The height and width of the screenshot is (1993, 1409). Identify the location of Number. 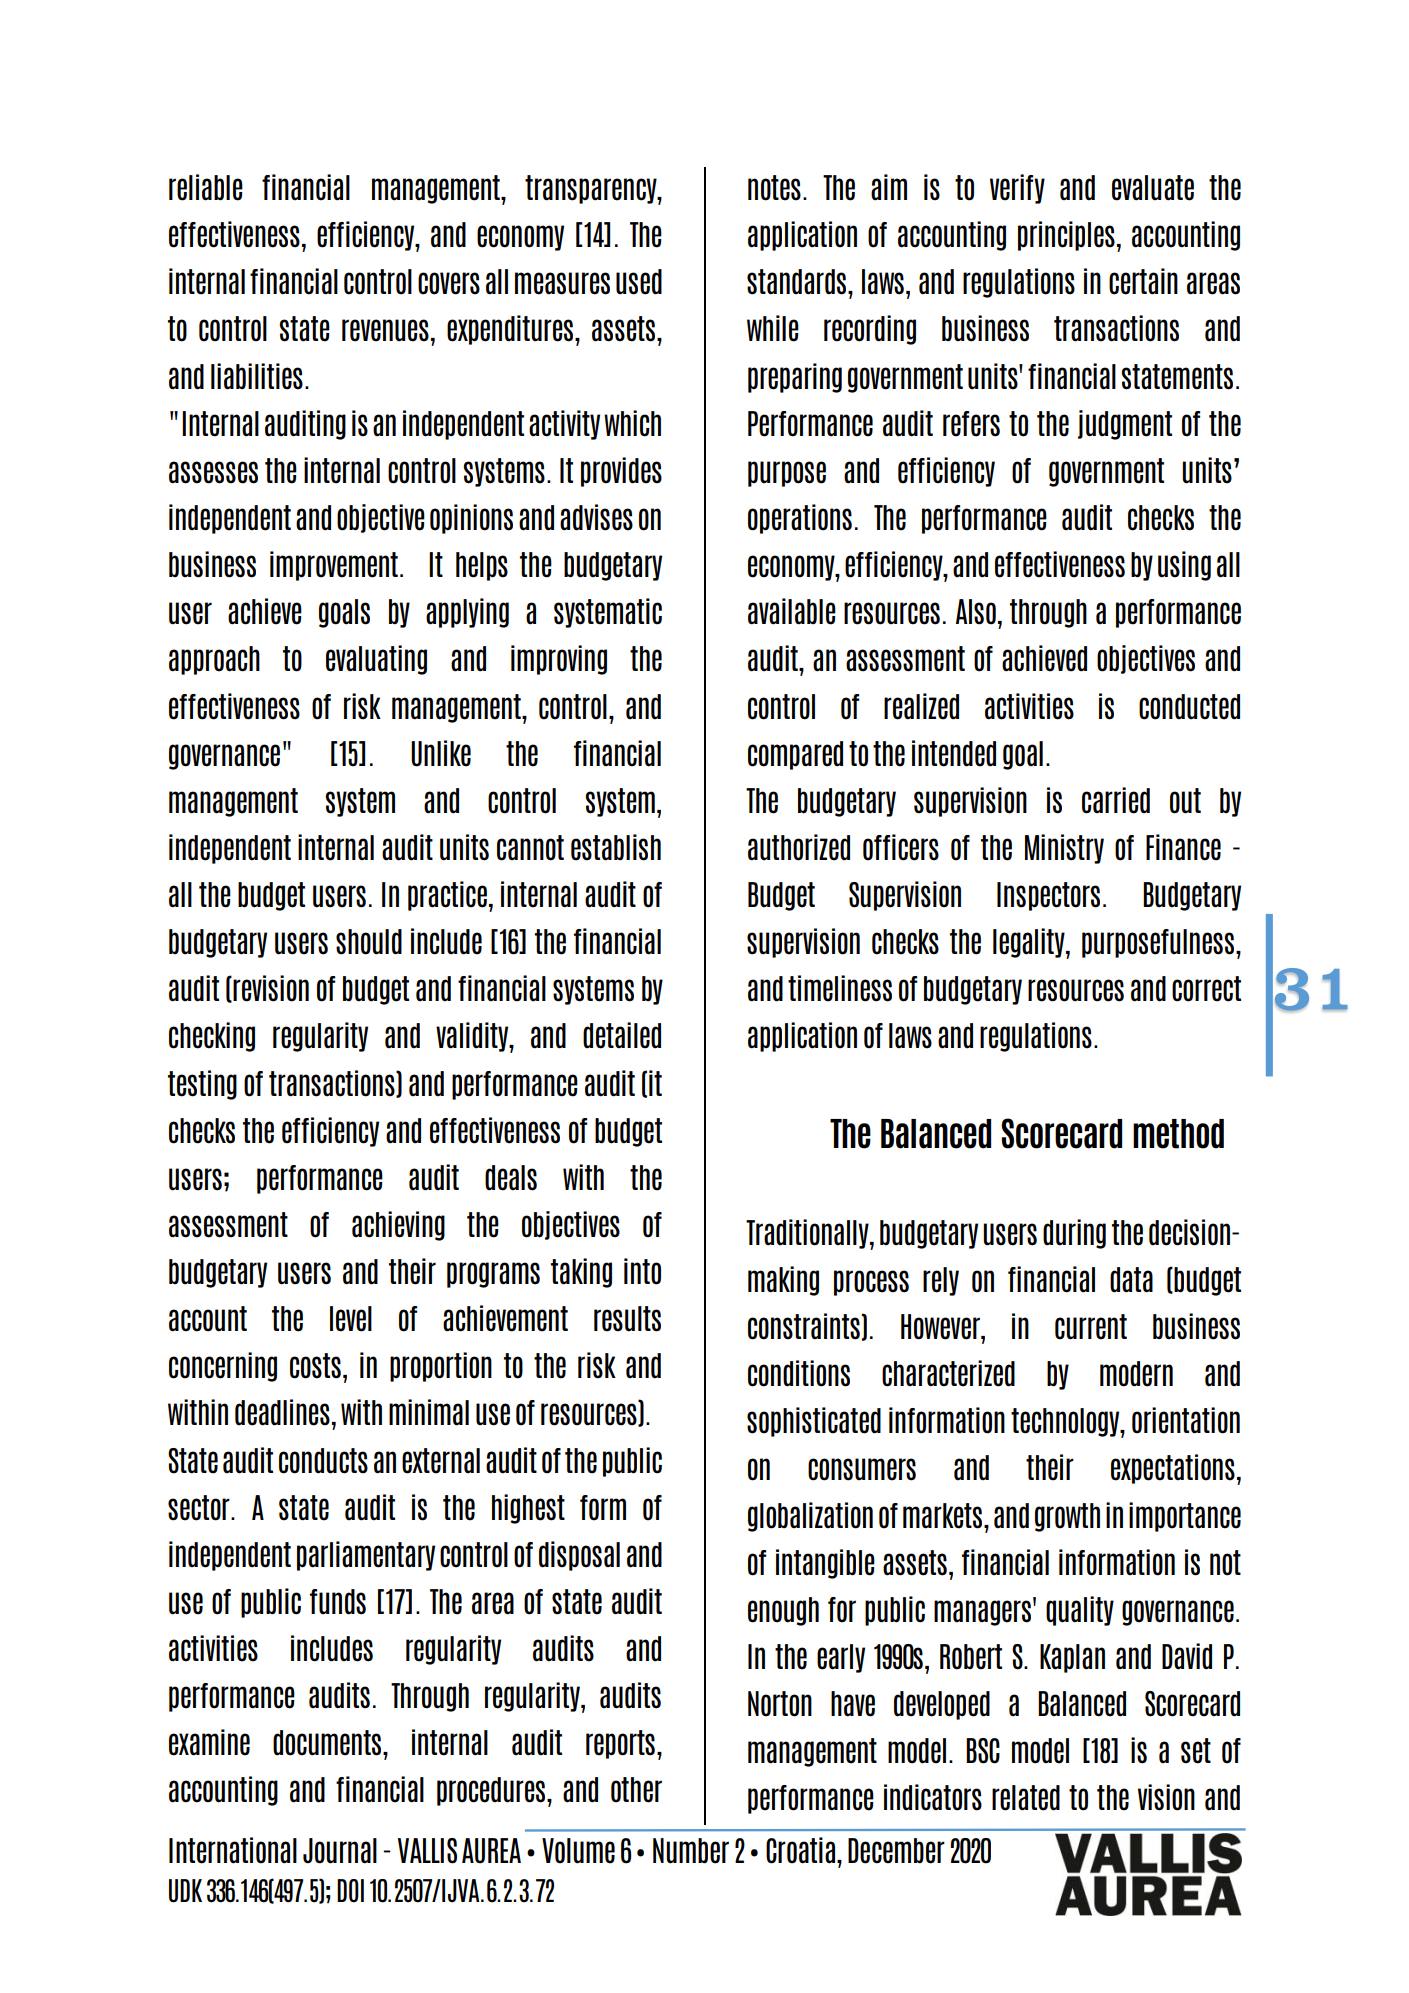
(691, 1851).
